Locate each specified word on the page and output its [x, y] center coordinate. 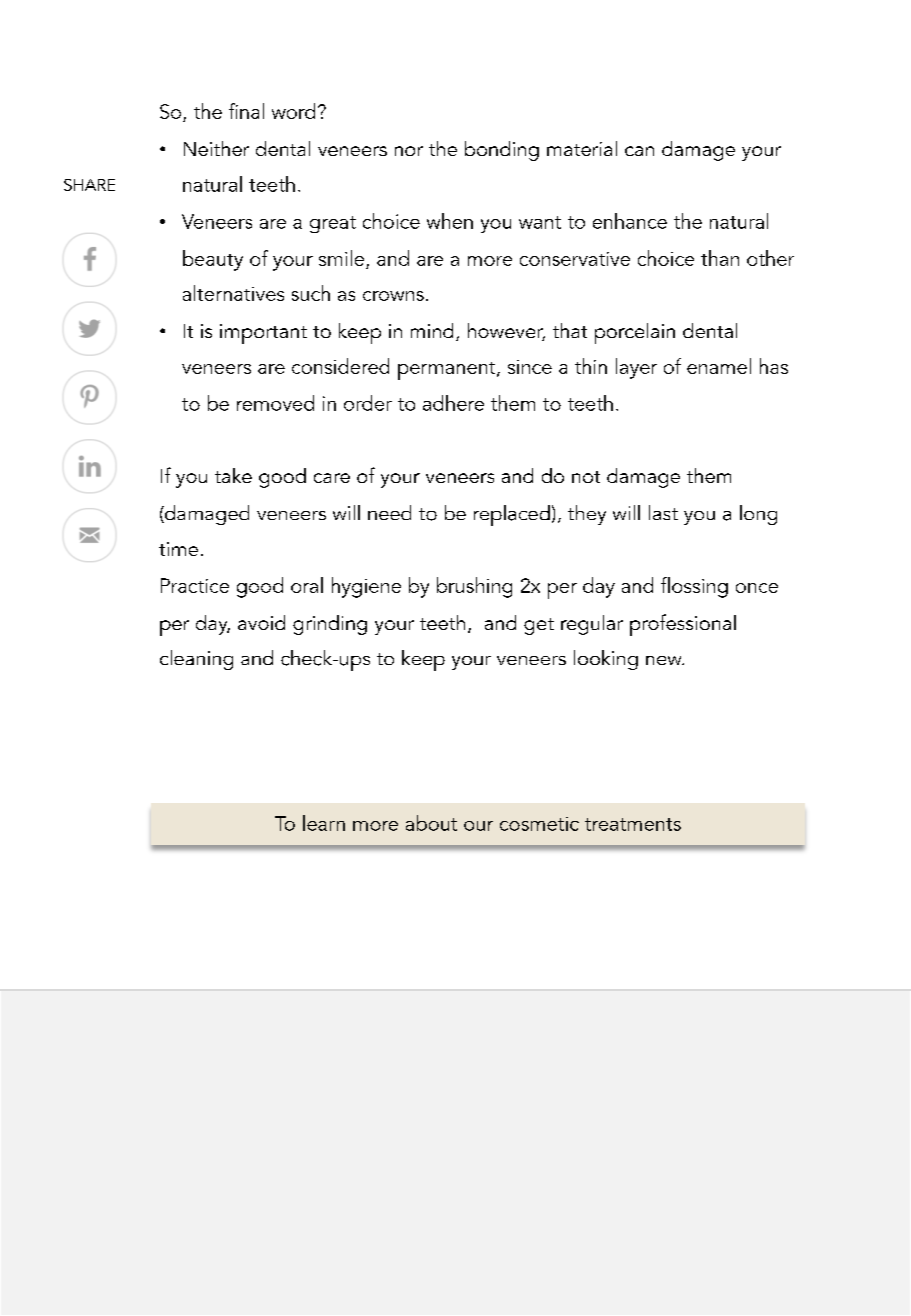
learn [324, 823]
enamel [719, 366]
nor [409, 151]
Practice [195, 585]
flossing [694, 587]
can [639, 151]
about [431, 823]
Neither [216, 148]
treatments [633, 824]
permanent [448, 371]
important [263, 334]
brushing [474, 587]
